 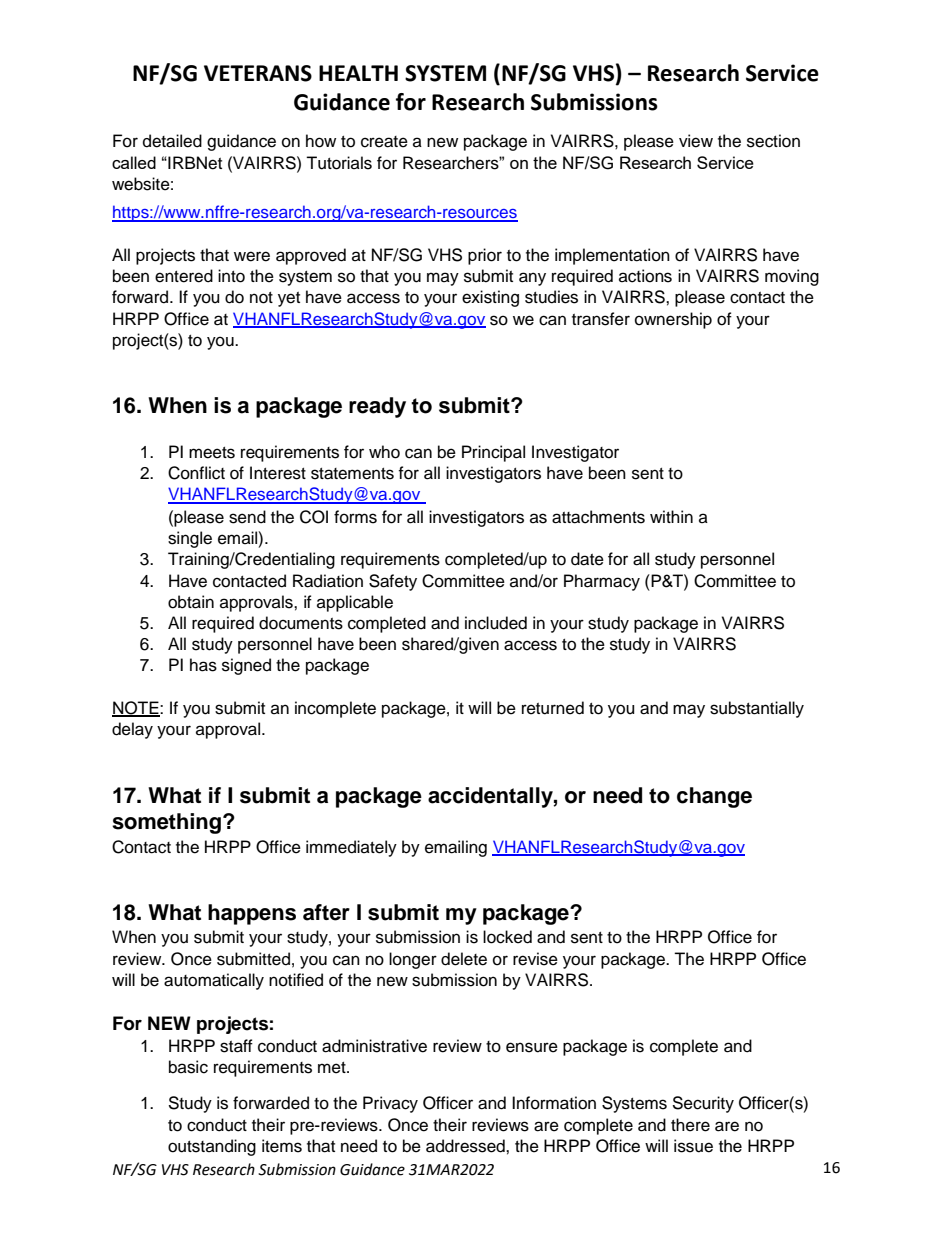 I want to click on addressed, so click(x=466, y=1146).
